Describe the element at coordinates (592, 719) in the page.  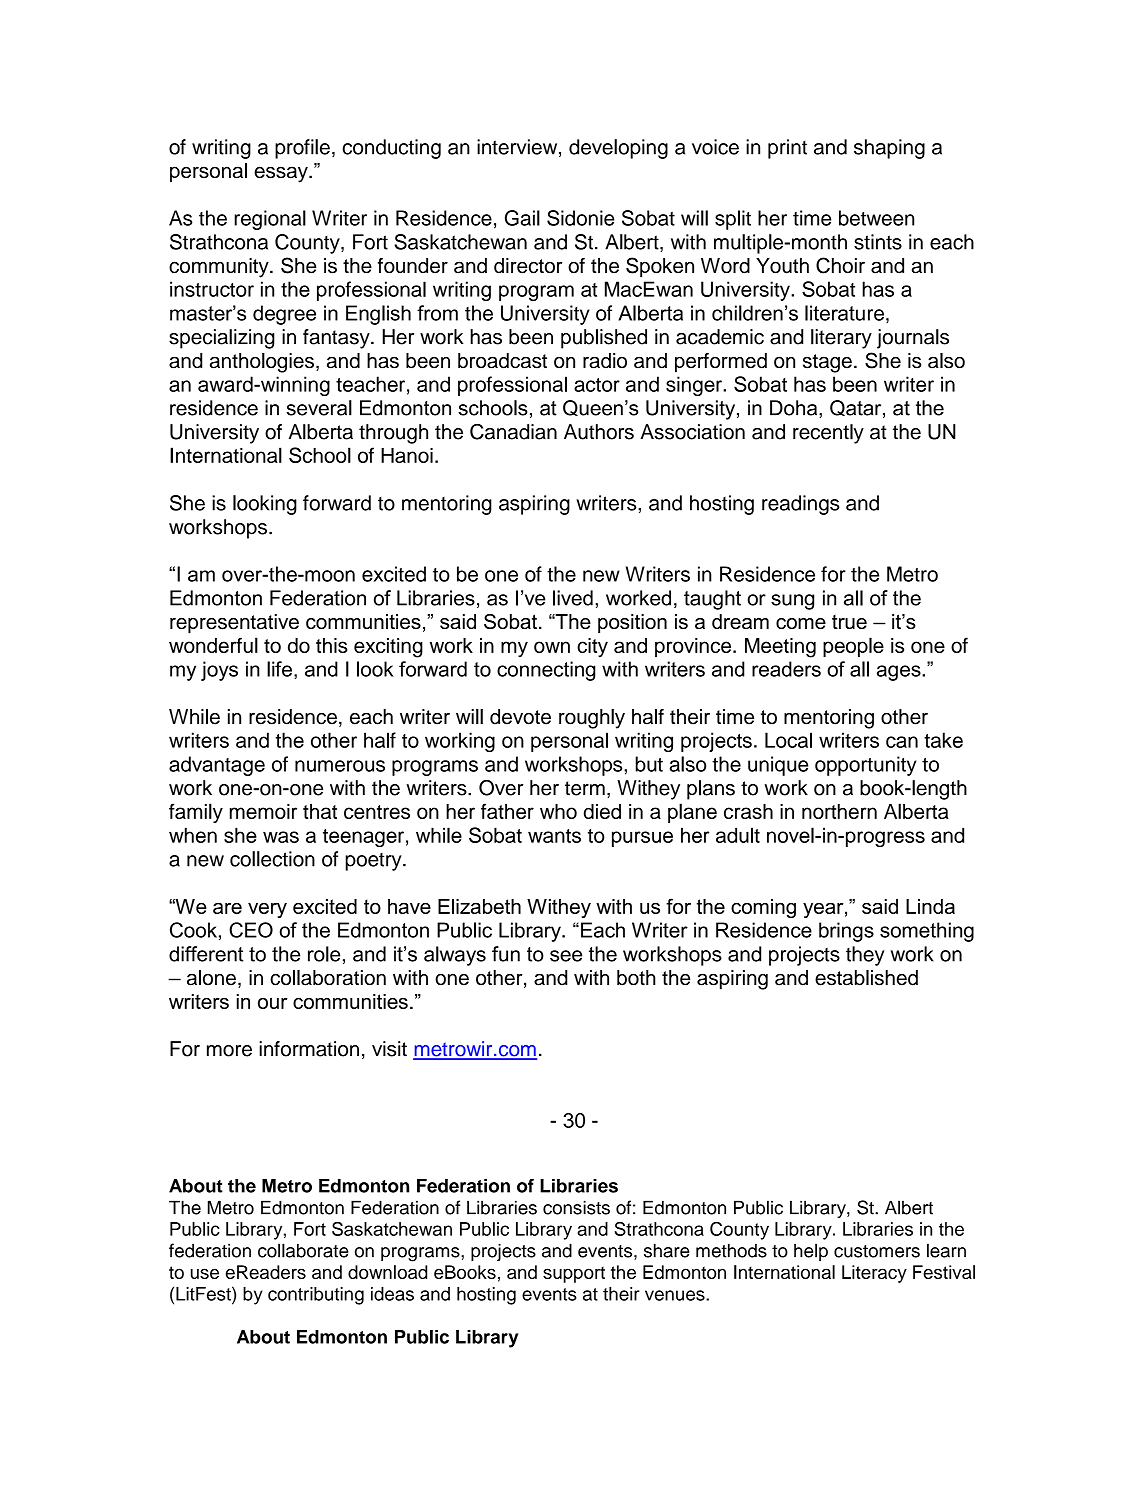
I see `roughly` at that location.
